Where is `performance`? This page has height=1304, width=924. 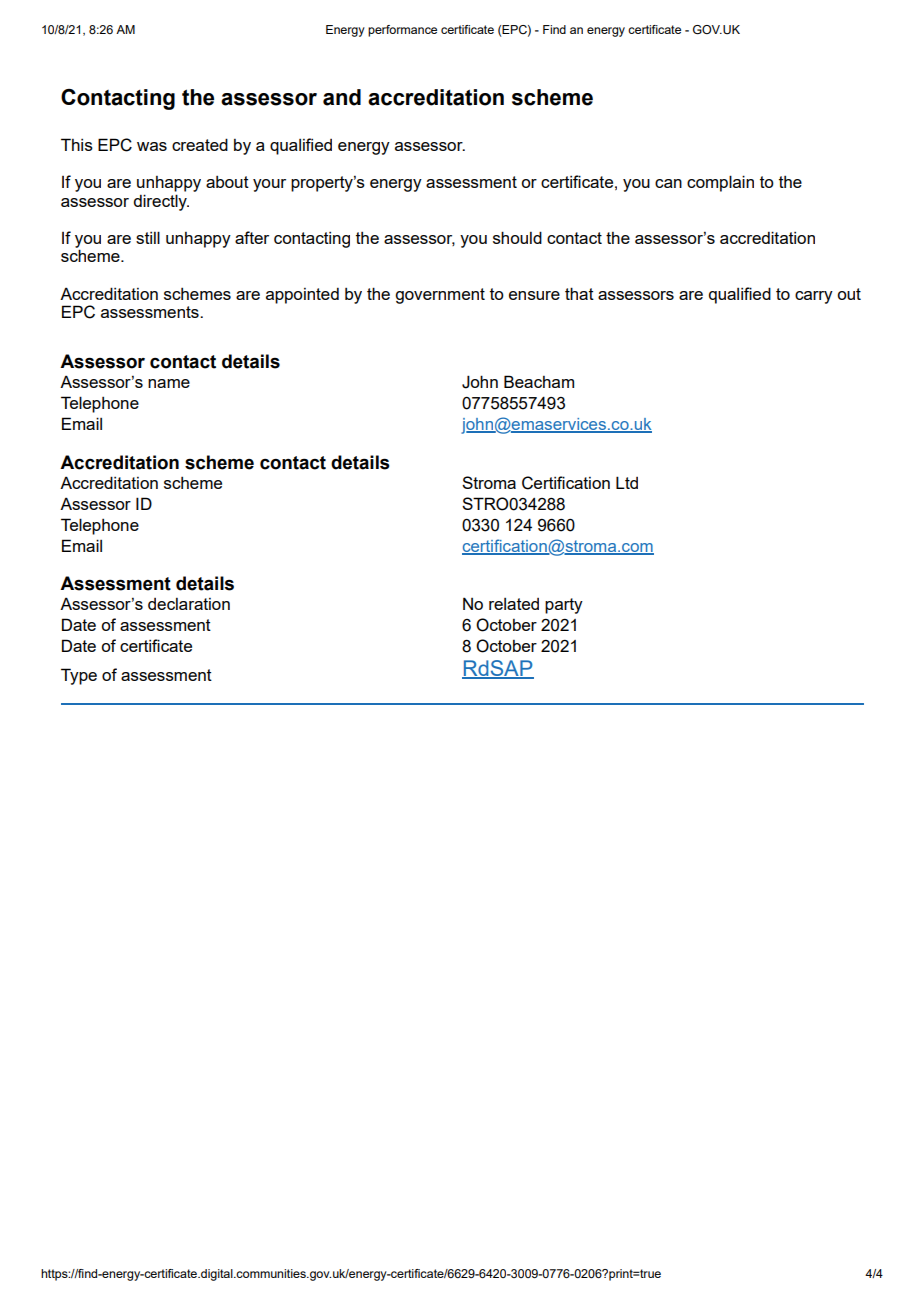
performance is located at coordinates (402, 31).
